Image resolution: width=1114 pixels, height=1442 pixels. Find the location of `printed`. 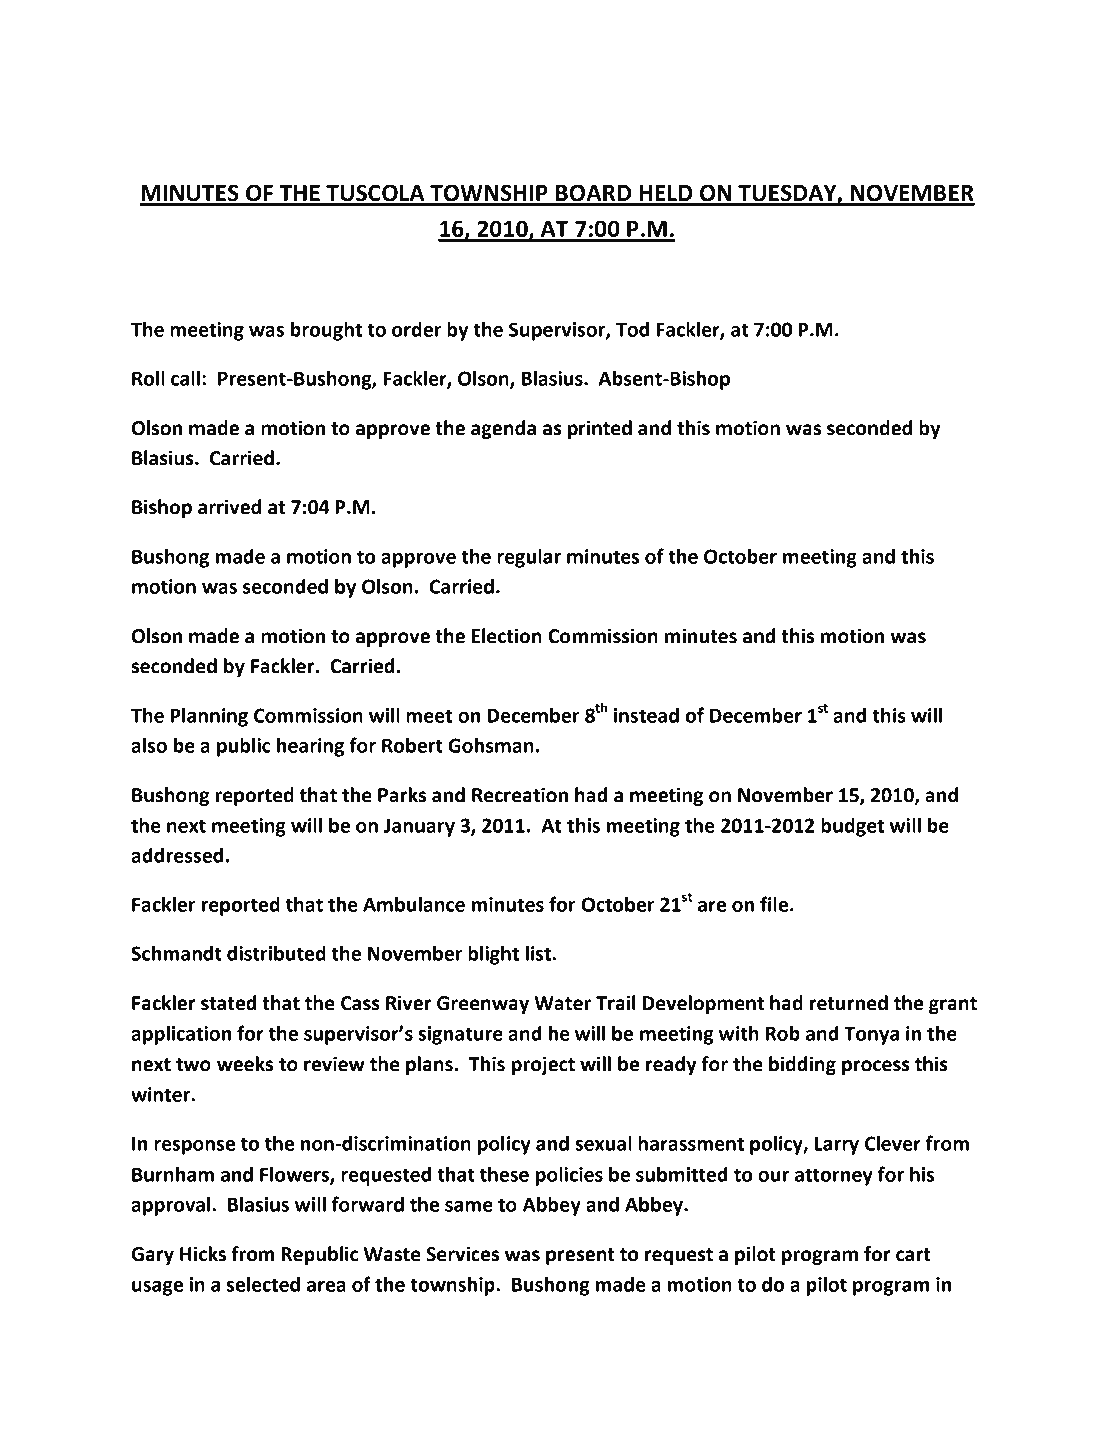

printed is located at coordinates (600, 429).
